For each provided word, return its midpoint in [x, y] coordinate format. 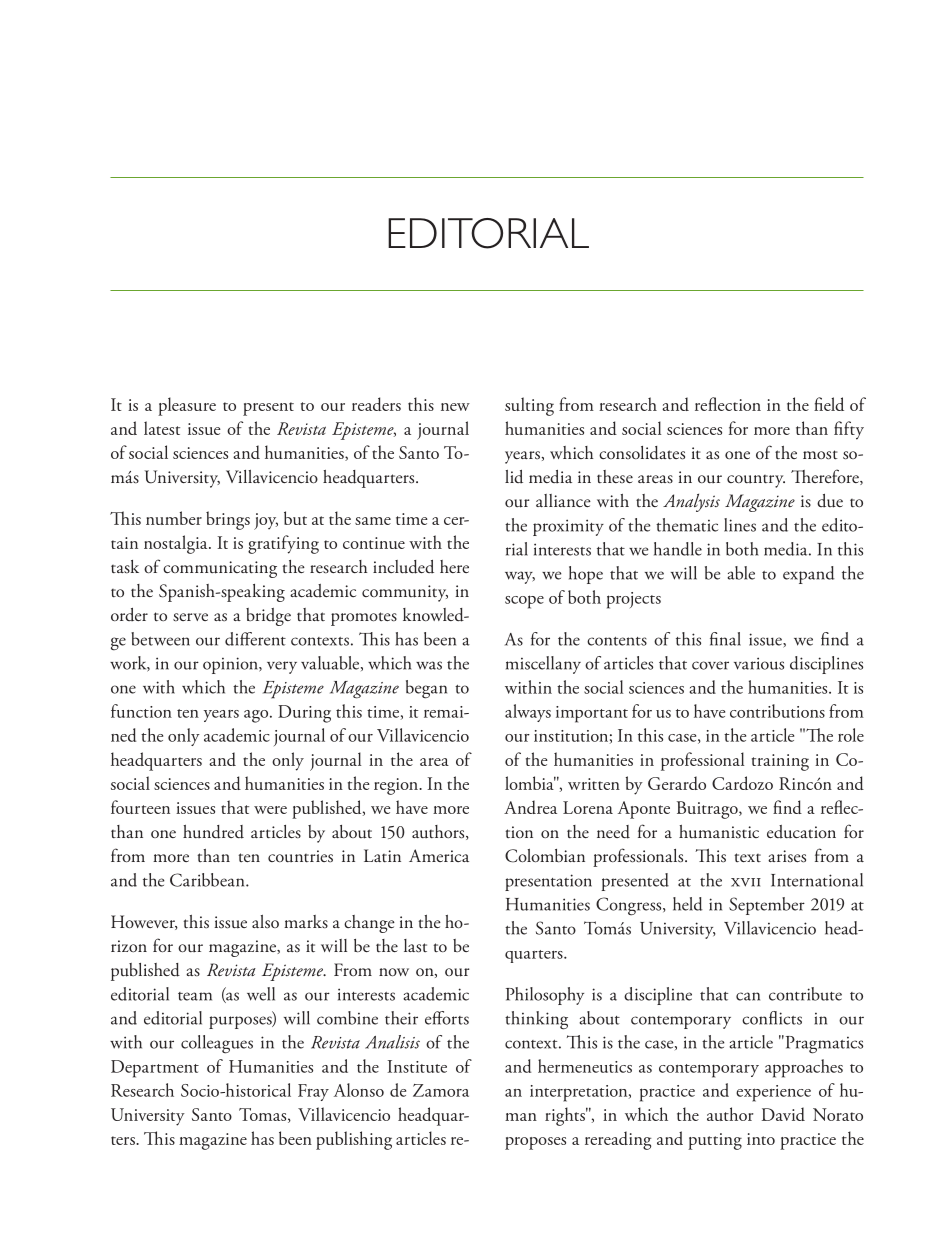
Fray [313, 1092]
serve [190, 617]
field [829, 404]
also [265, 922]
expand [809, 575]
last [415, 946]
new [455, 407]
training [780, 762]
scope [524, 602]
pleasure [187, 406]
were [270, 810]
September [767, 906]
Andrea [530, 807]
